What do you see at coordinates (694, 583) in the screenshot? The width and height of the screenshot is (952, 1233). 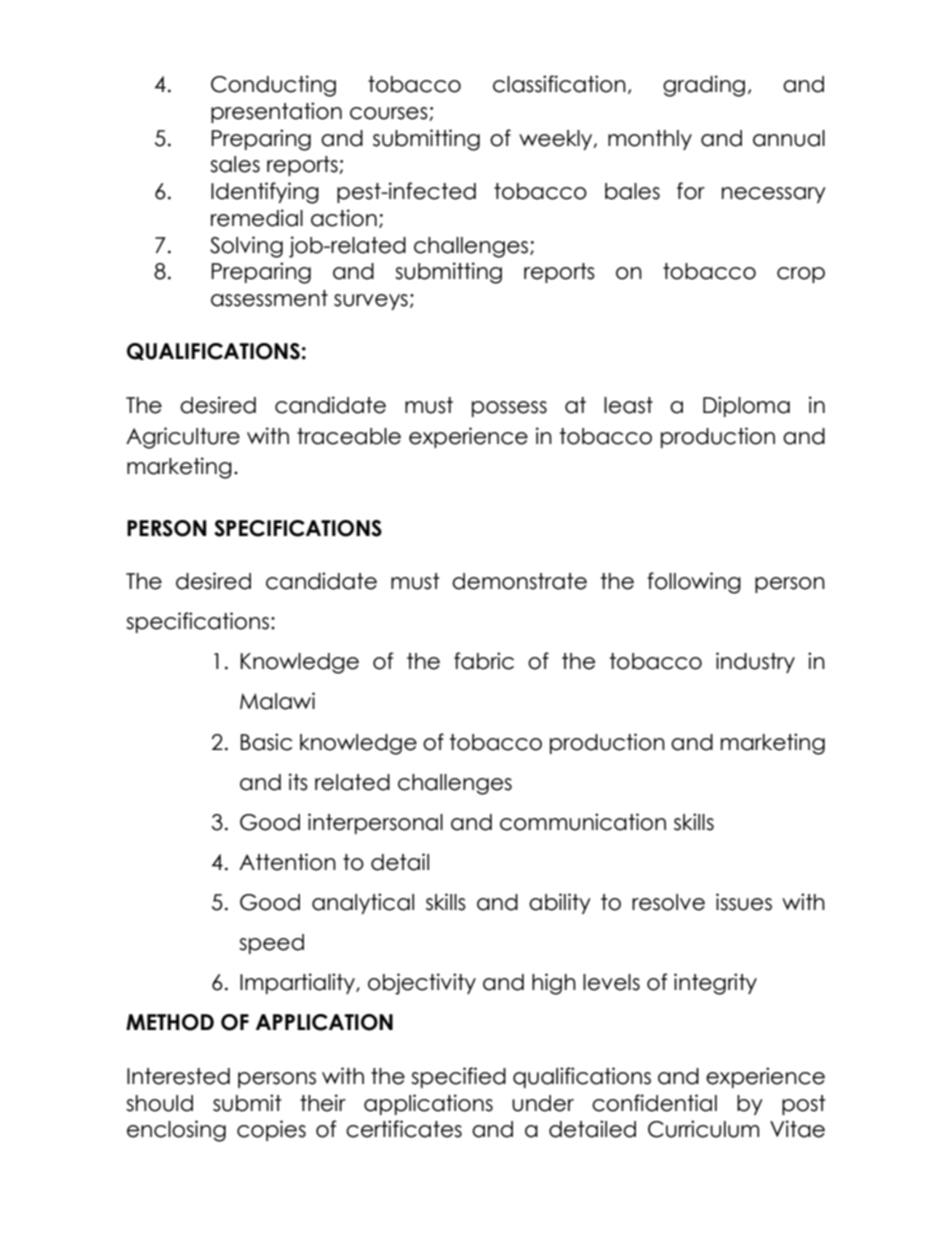 I see `following` at bounding box center [694, 583].
